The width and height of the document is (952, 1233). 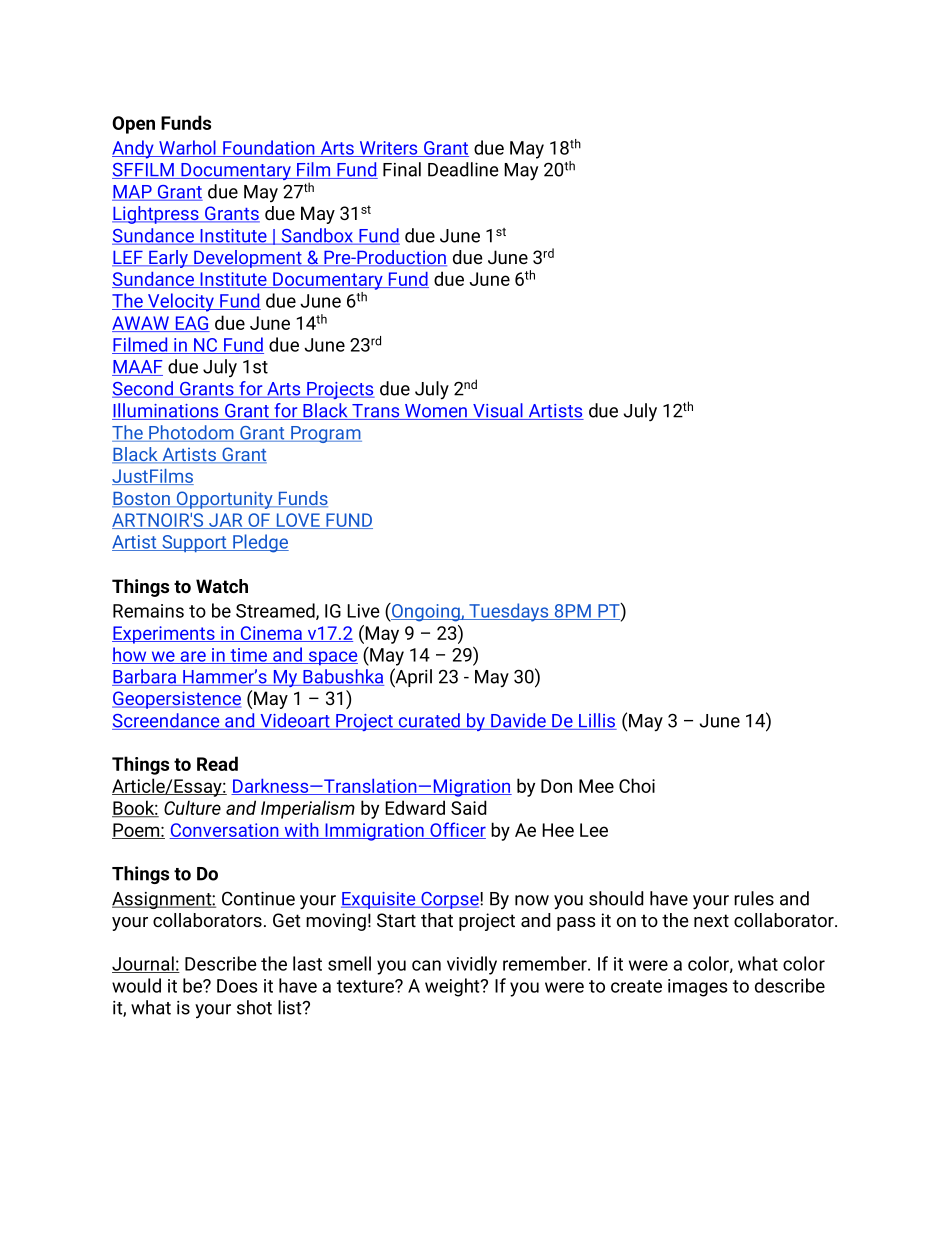 I want to click on Does, so click(x=237, y=986).
